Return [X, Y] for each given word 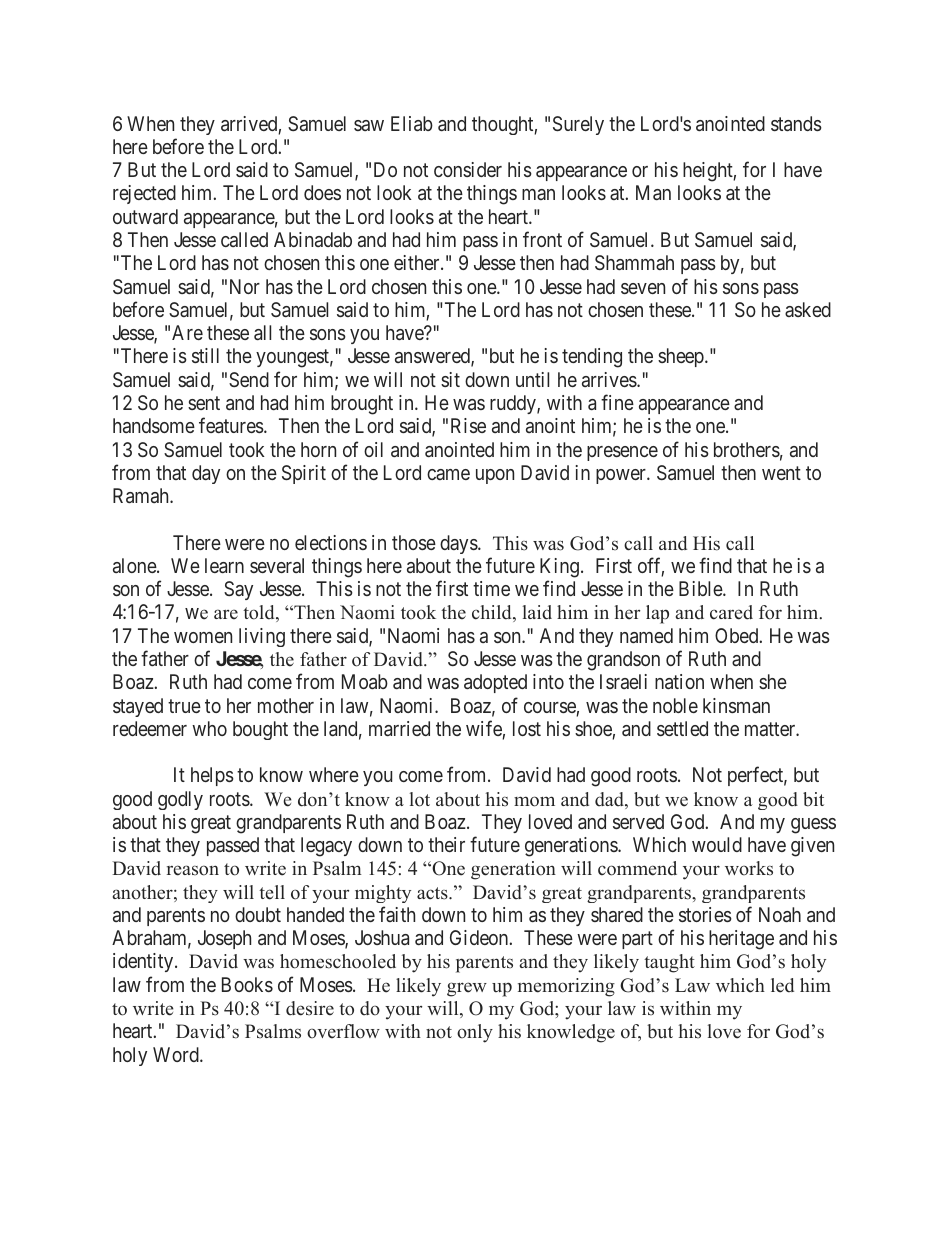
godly [180, 800]
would [717, 844]
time [491, 588]
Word [177, 1054]
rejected [144, 194]
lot [419, 799]
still [205, 355]
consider [468, 169]
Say [238, 590]
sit [450, 379]
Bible [701, 588]
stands [796, 123]
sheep [682, 357]
